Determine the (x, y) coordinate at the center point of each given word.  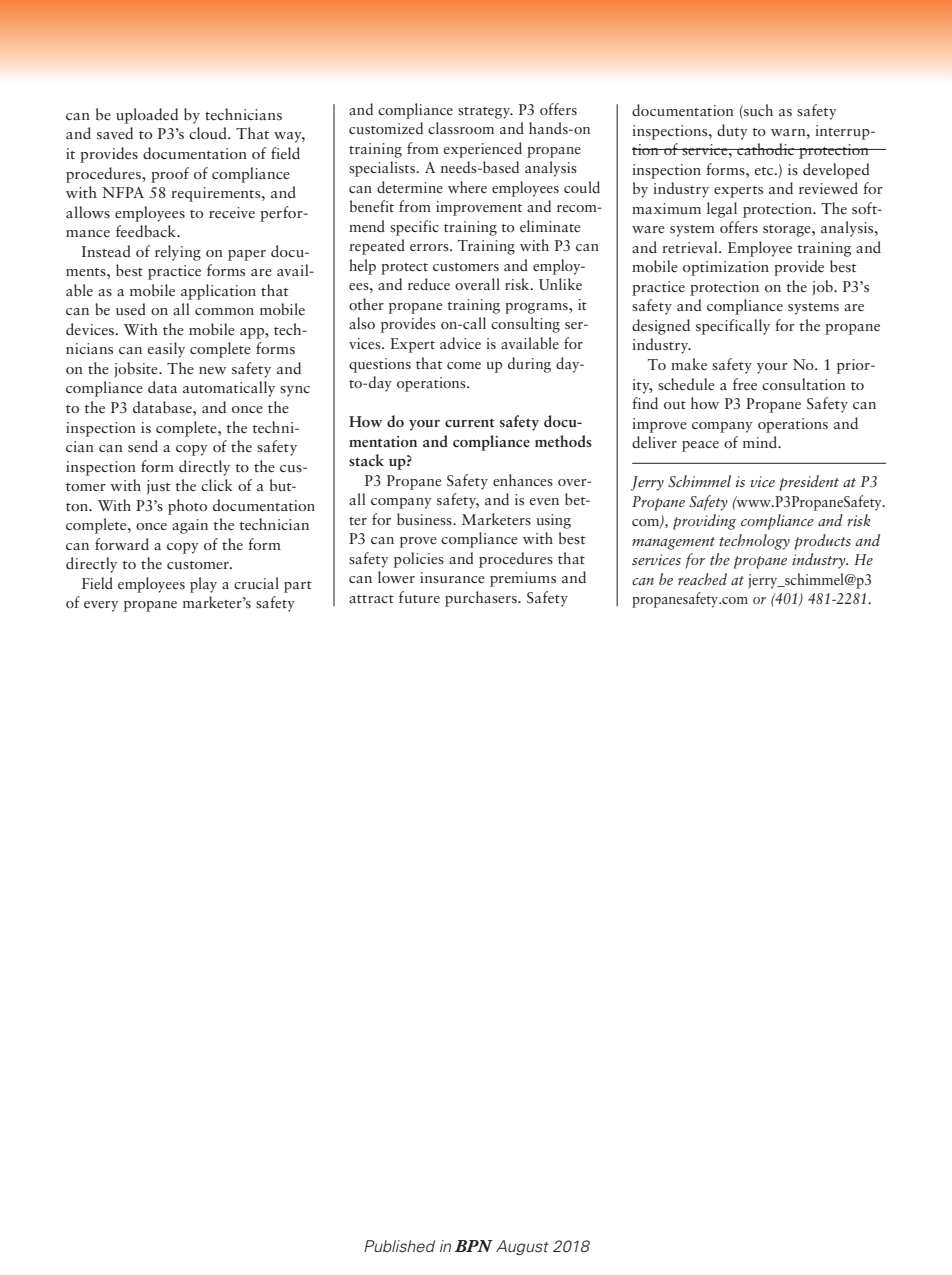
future (419, 597)
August (522, 1247)
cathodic (766, 149)
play (203, 585)
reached (702, 579)
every (101, 606)
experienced (482, 150)
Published (399, 1246)
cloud (209, 133)
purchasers (482, 599)
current (470, 423)
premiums (523, 579)
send (143, 446)
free (745, 384)
